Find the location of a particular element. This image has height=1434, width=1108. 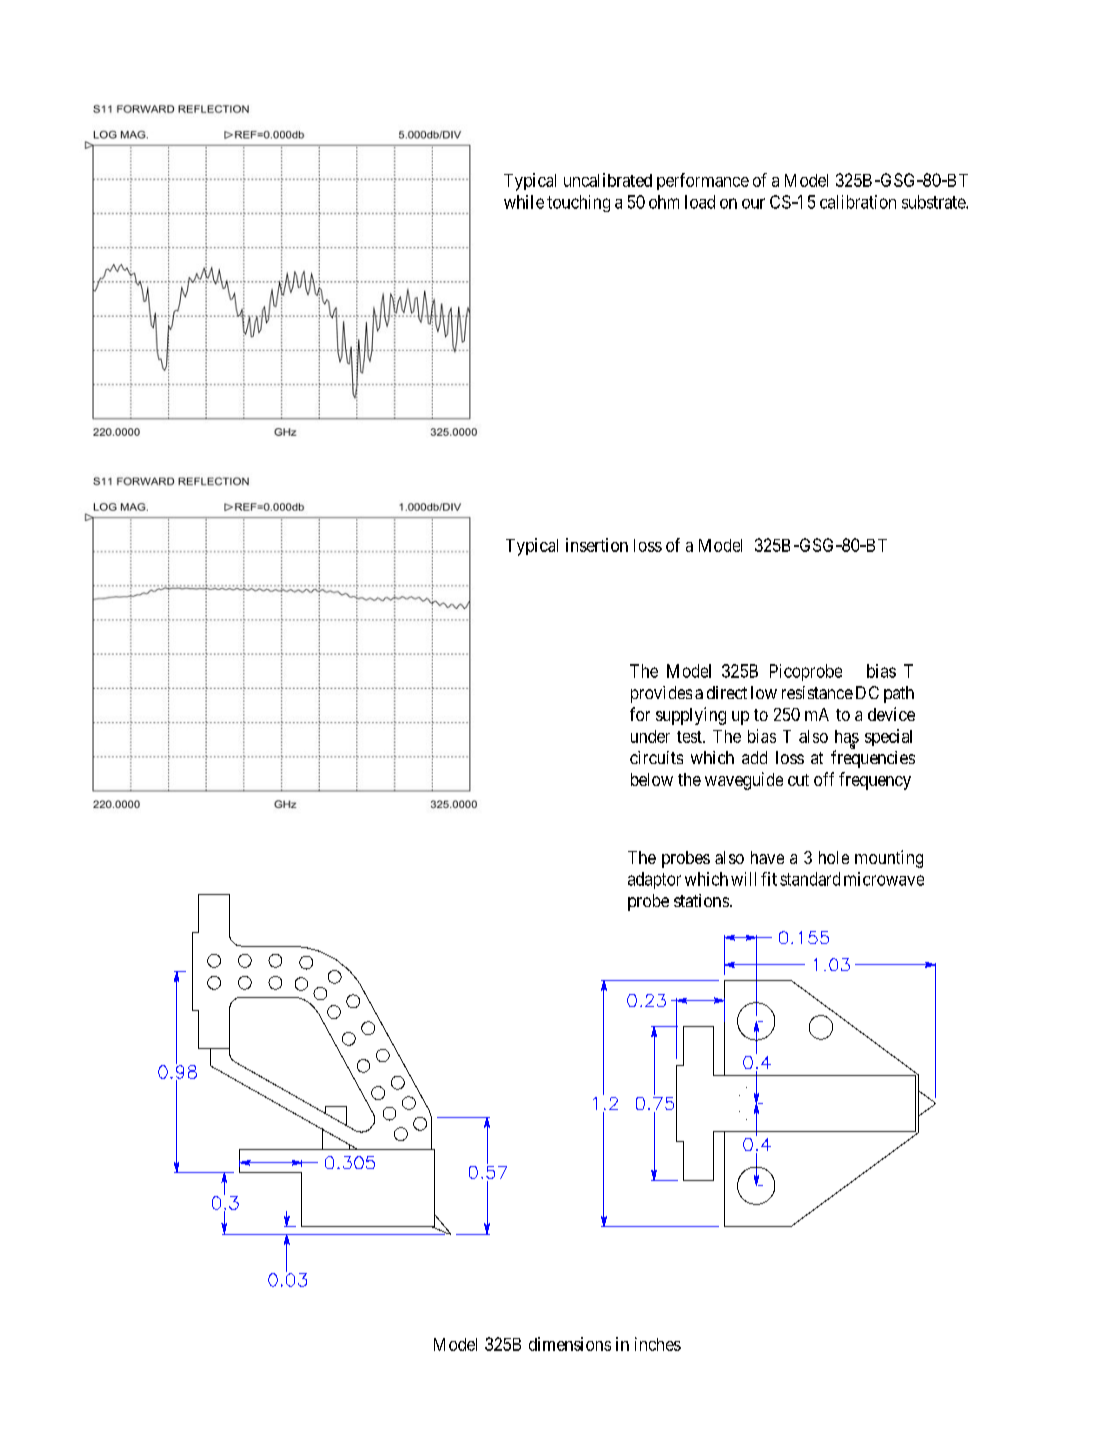

path is located at coordinates (899, 694).
